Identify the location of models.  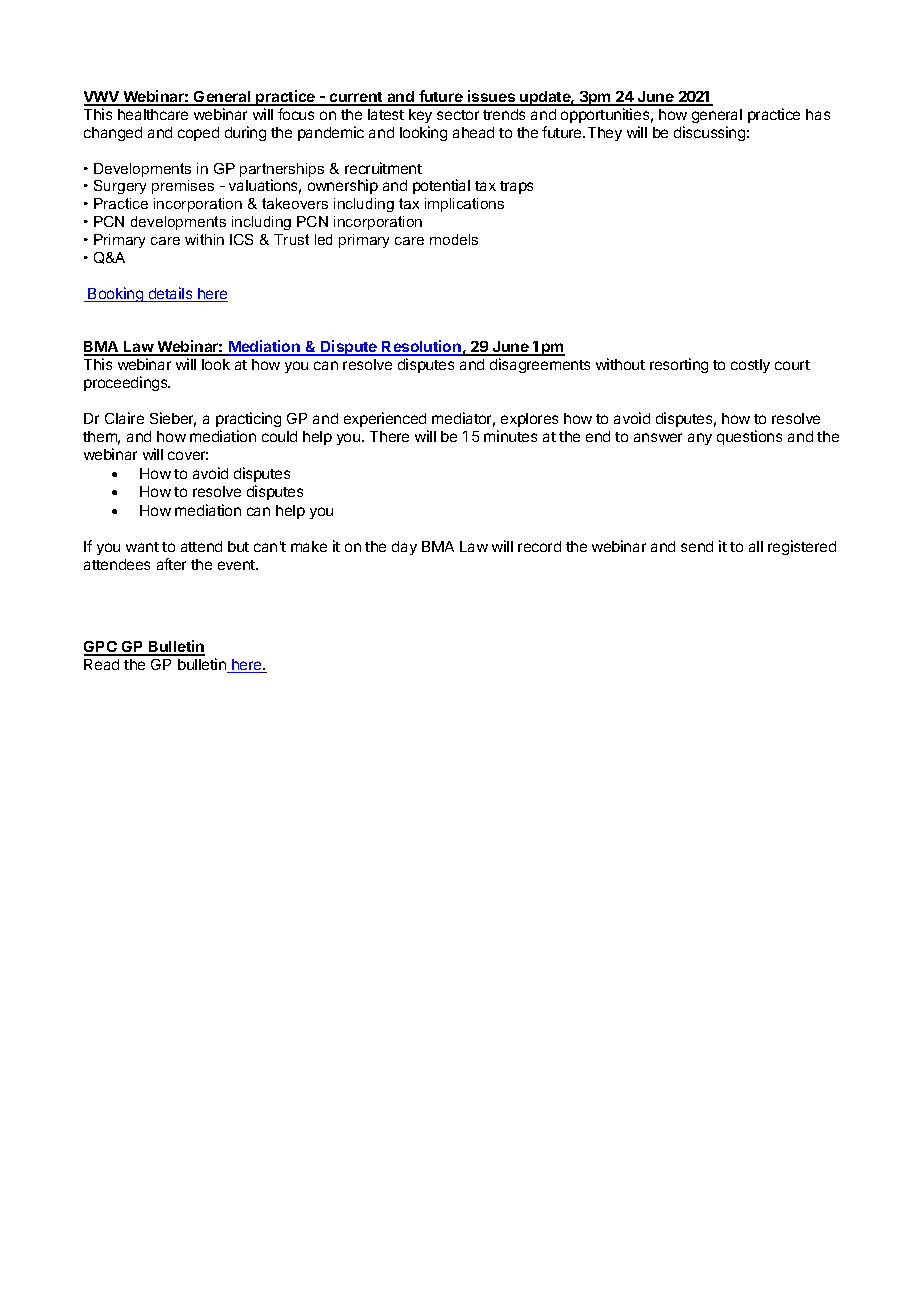
(454, 239).
